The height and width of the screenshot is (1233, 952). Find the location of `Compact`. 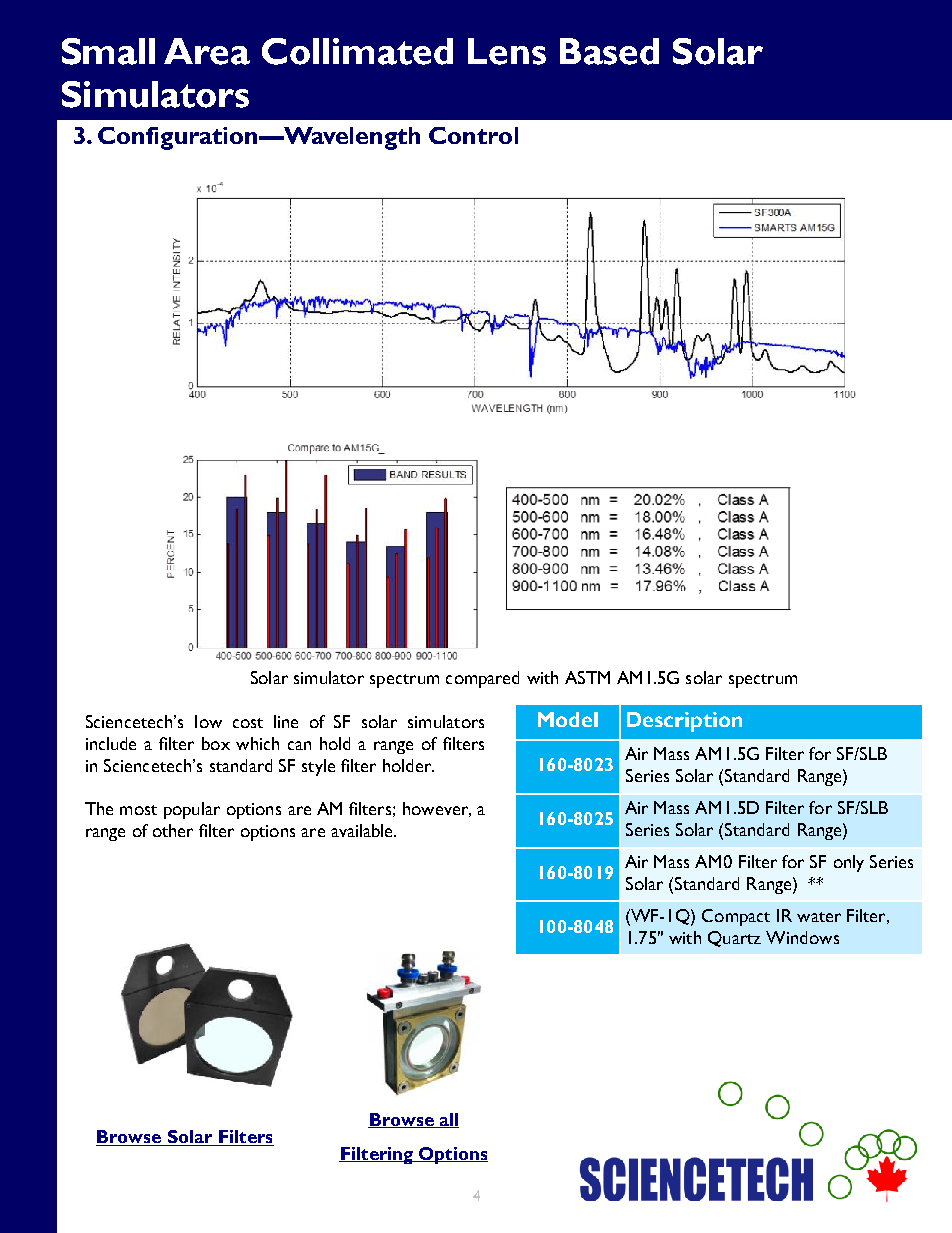

Compact is located at coordinates (736, 917).
